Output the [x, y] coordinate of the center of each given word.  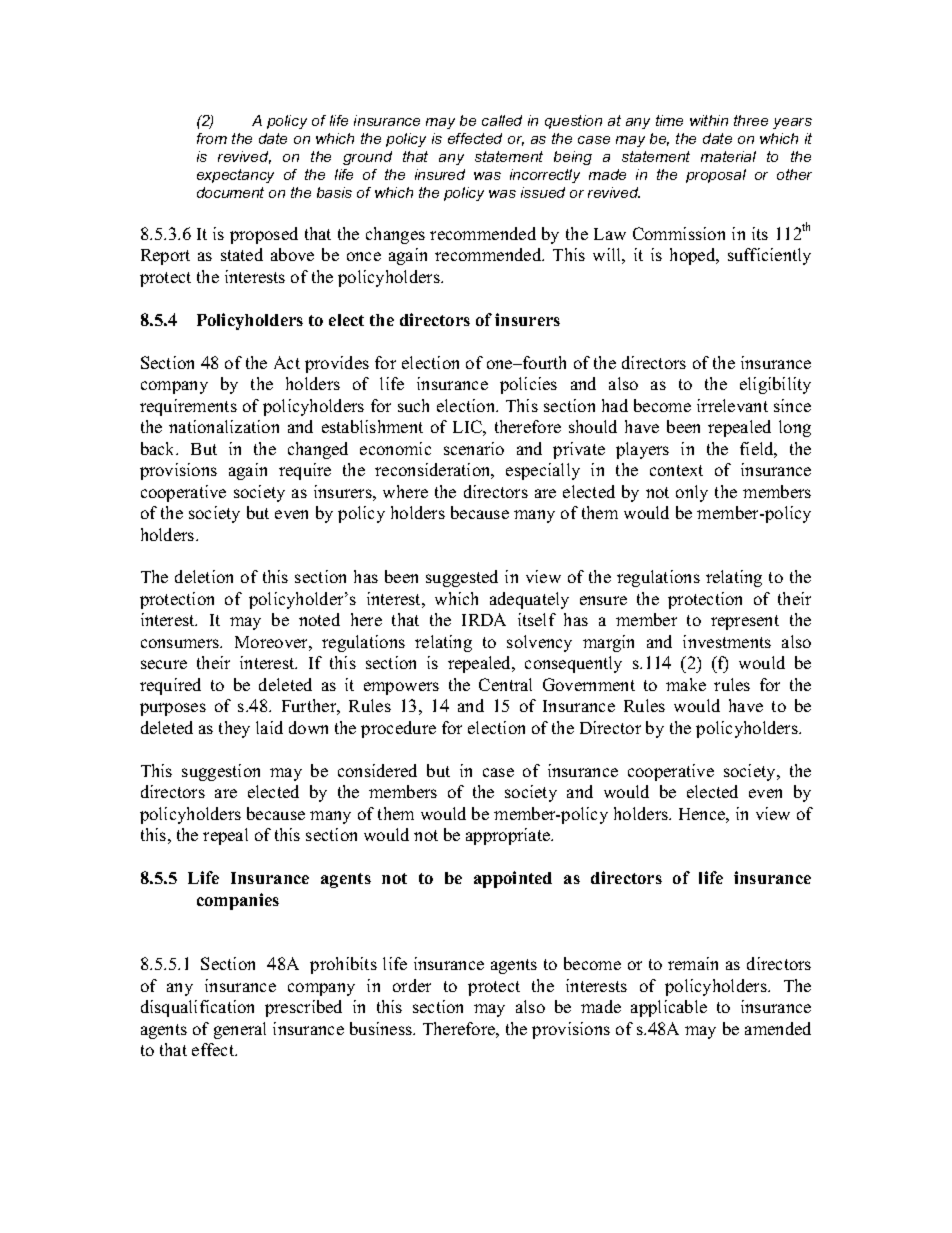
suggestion [221, 772]
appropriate [509, 836]
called [502, 120]
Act [287, 362]
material [728, 156]
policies [528, 385]
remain [693, 963]
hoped [694, 256]
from [212, 138]
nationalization [224, 426]
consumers [181, 643]
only [692, 493]
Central [505, 684]
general [240, 1030]
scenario [474, 448]
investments [727, 641]
